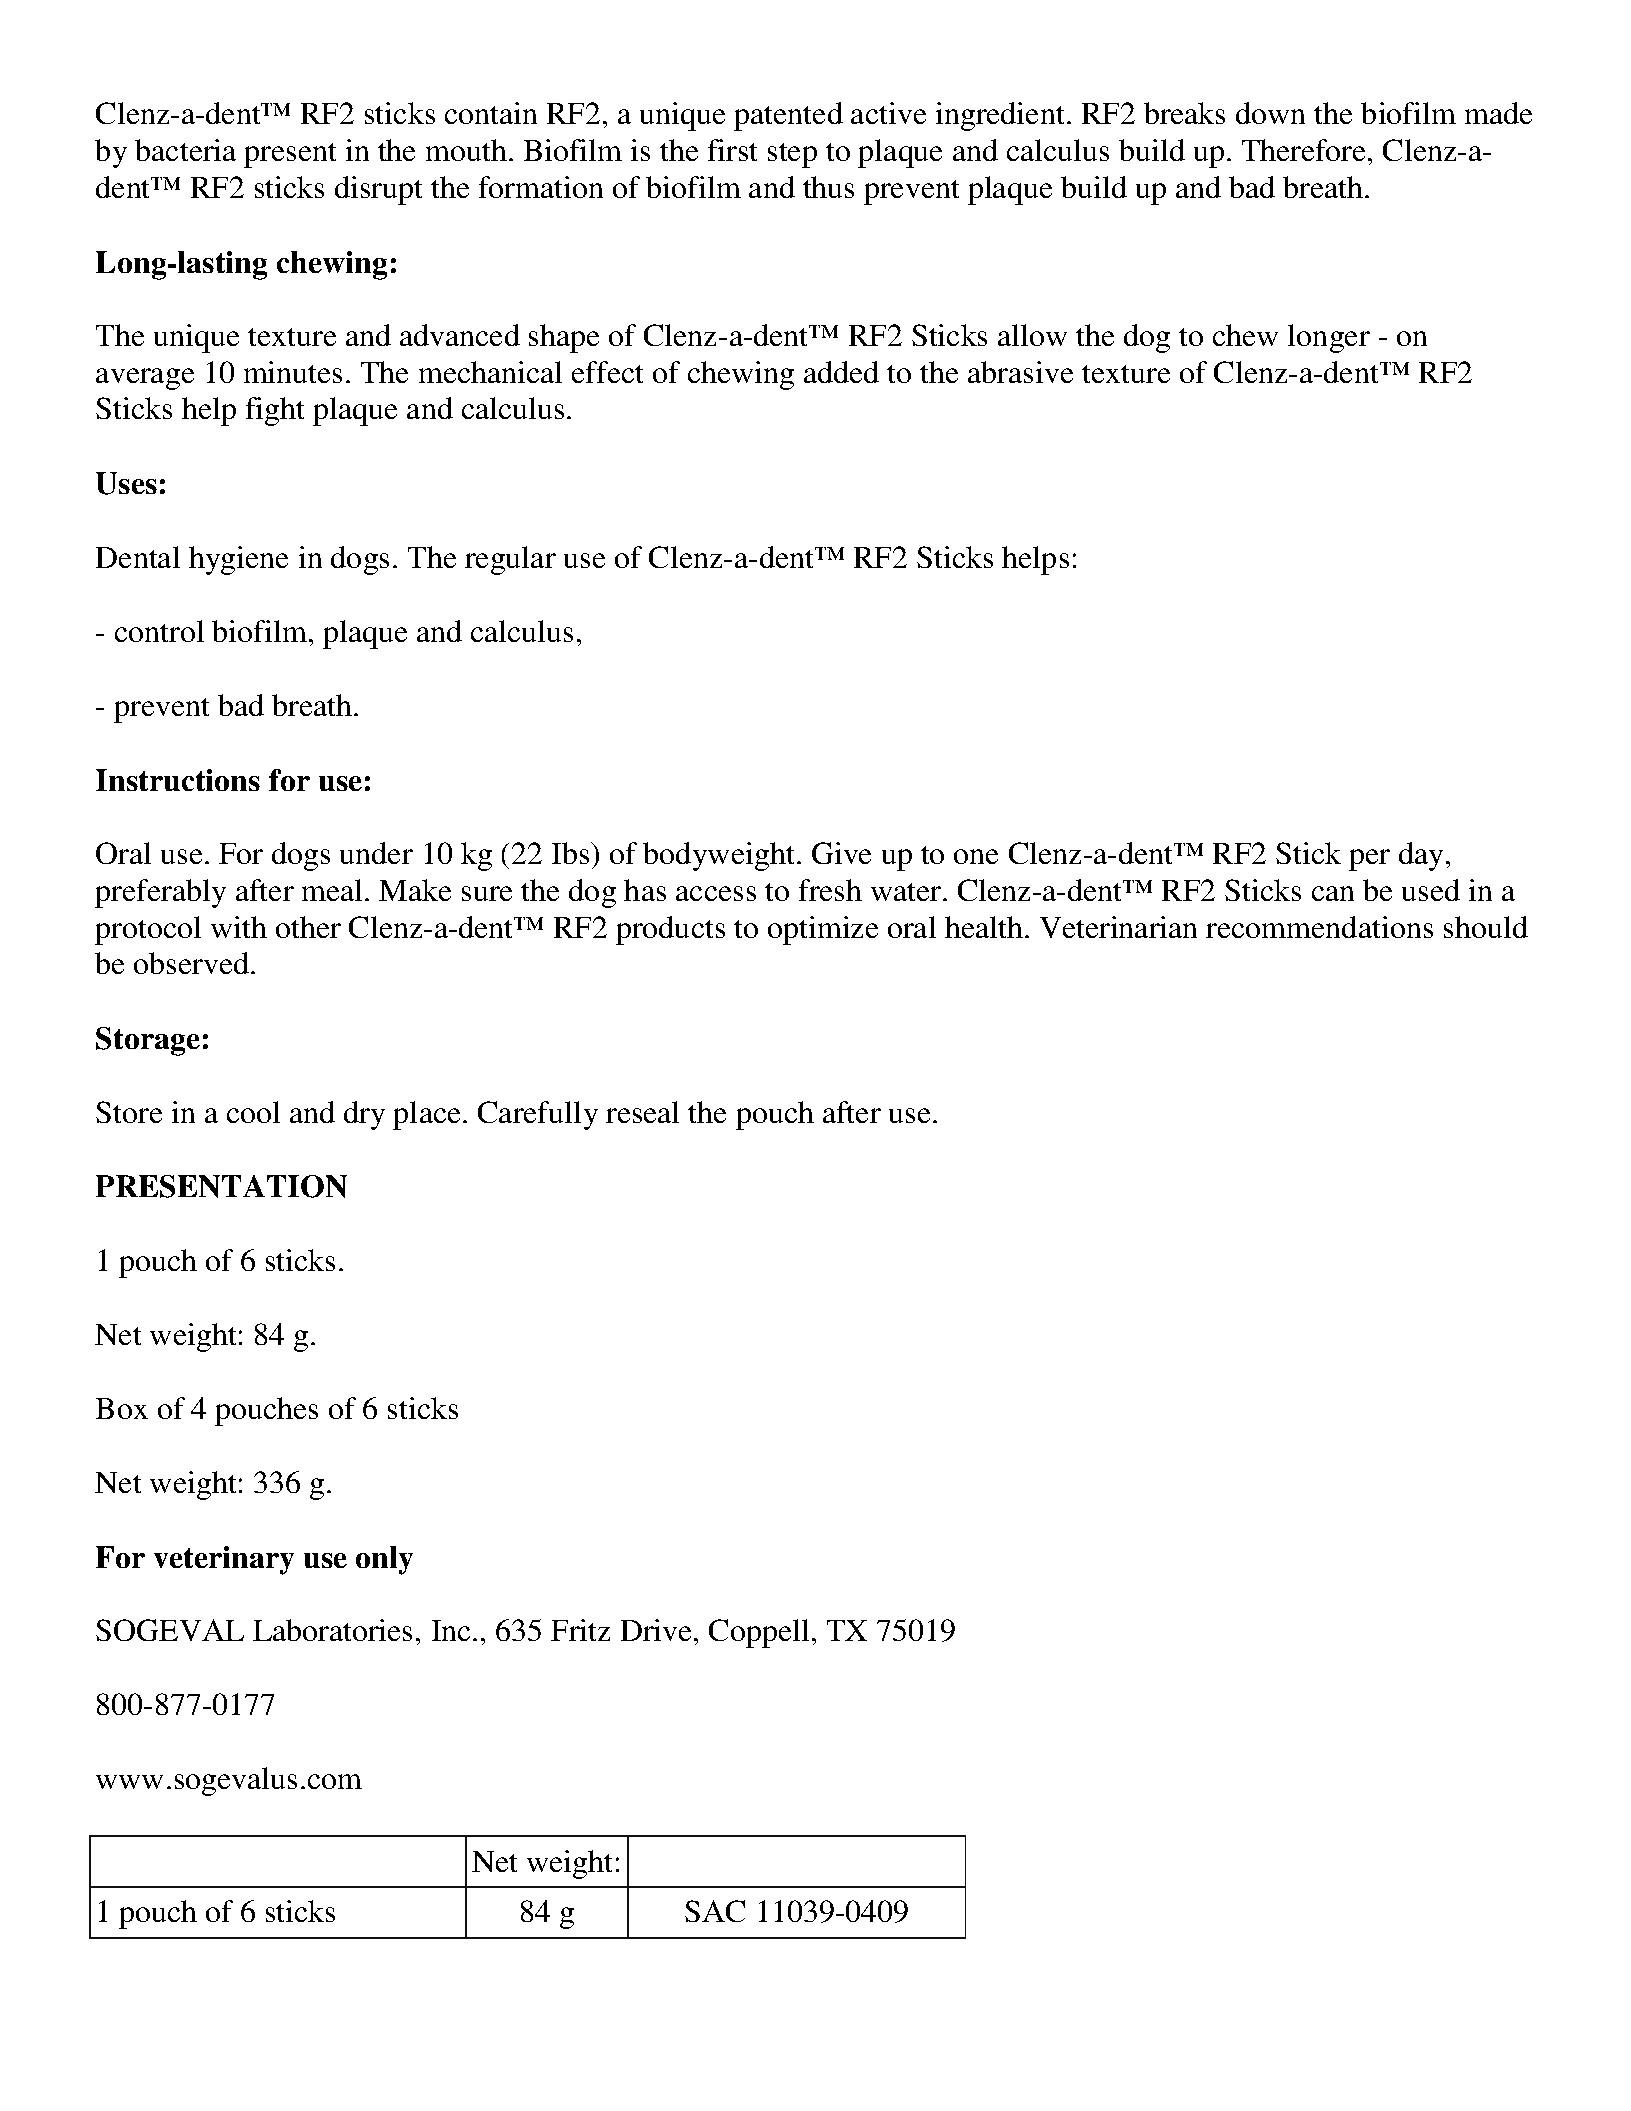 The image size is (1631, 2111). Describe the element at coordinates (715, 1911) in the screenshot. I see `SAC` at that location.
